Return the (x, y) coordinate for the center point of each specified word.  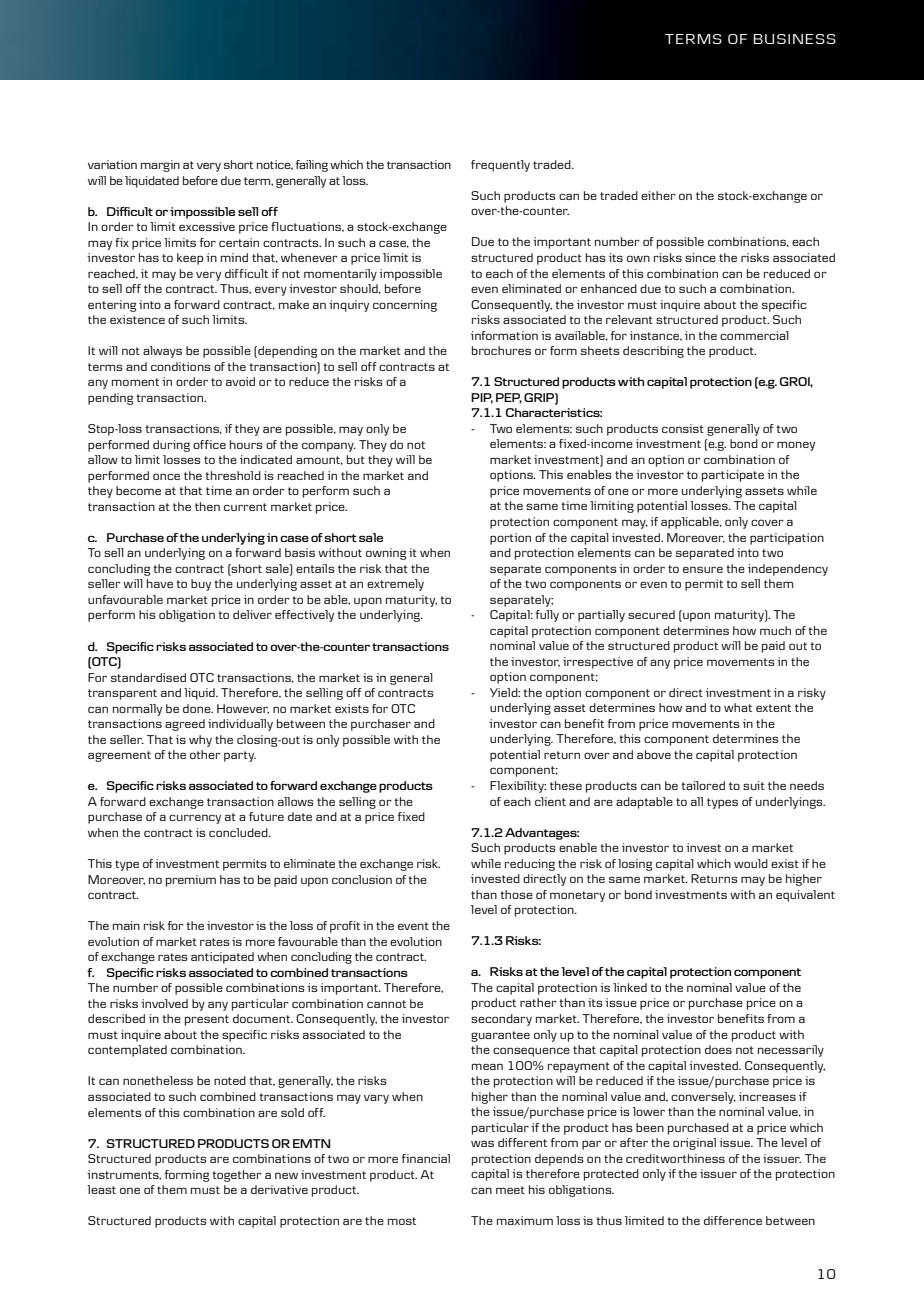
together (237, 1176)
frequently (500, 166)
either (658, 195)
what (738, 707)
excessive (207, 226)
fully (547, 616)
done (198, 708)
